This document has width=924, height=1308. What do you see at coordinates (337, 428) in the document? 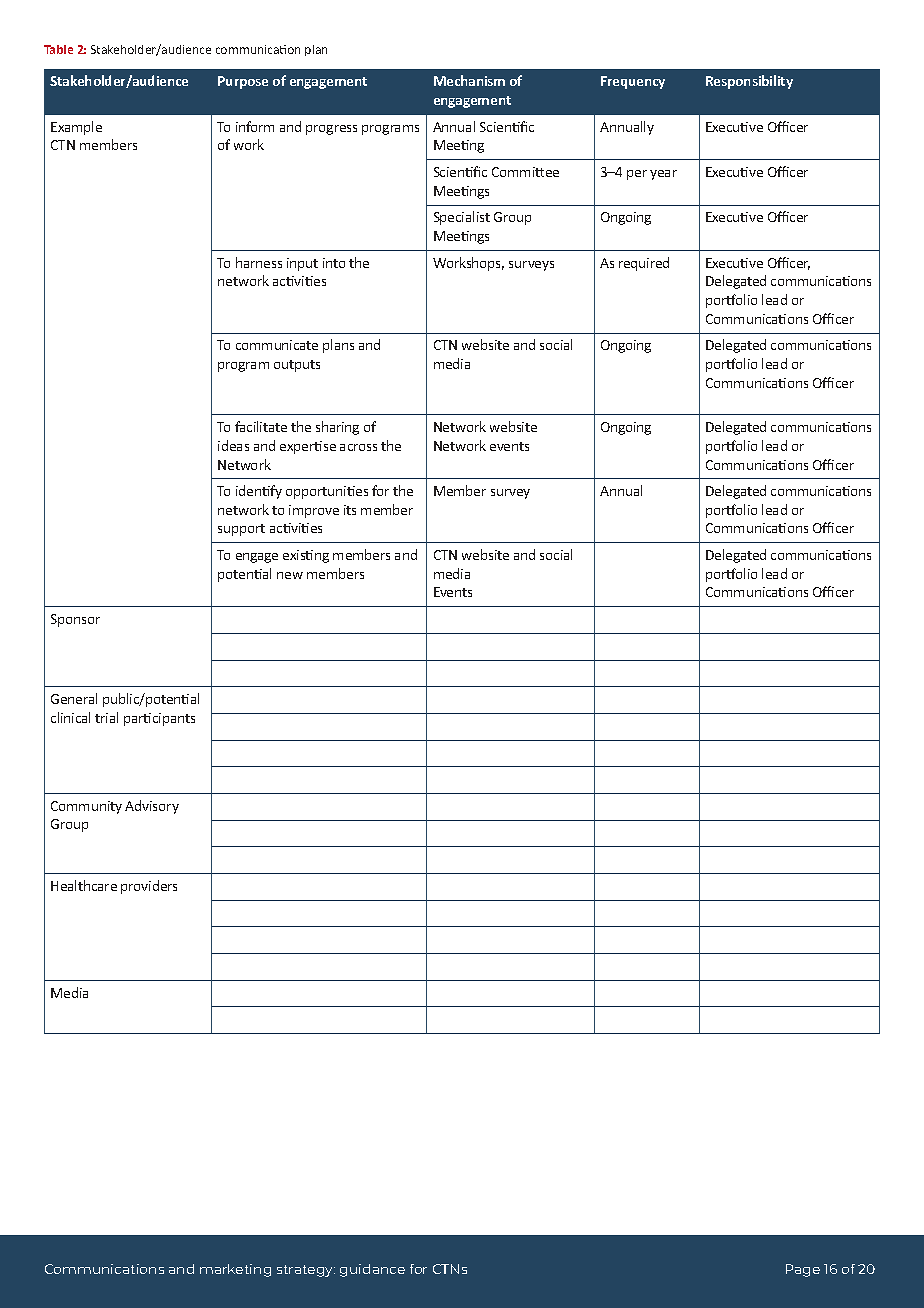
I see `sharing` at bounding box center [337, 428].
